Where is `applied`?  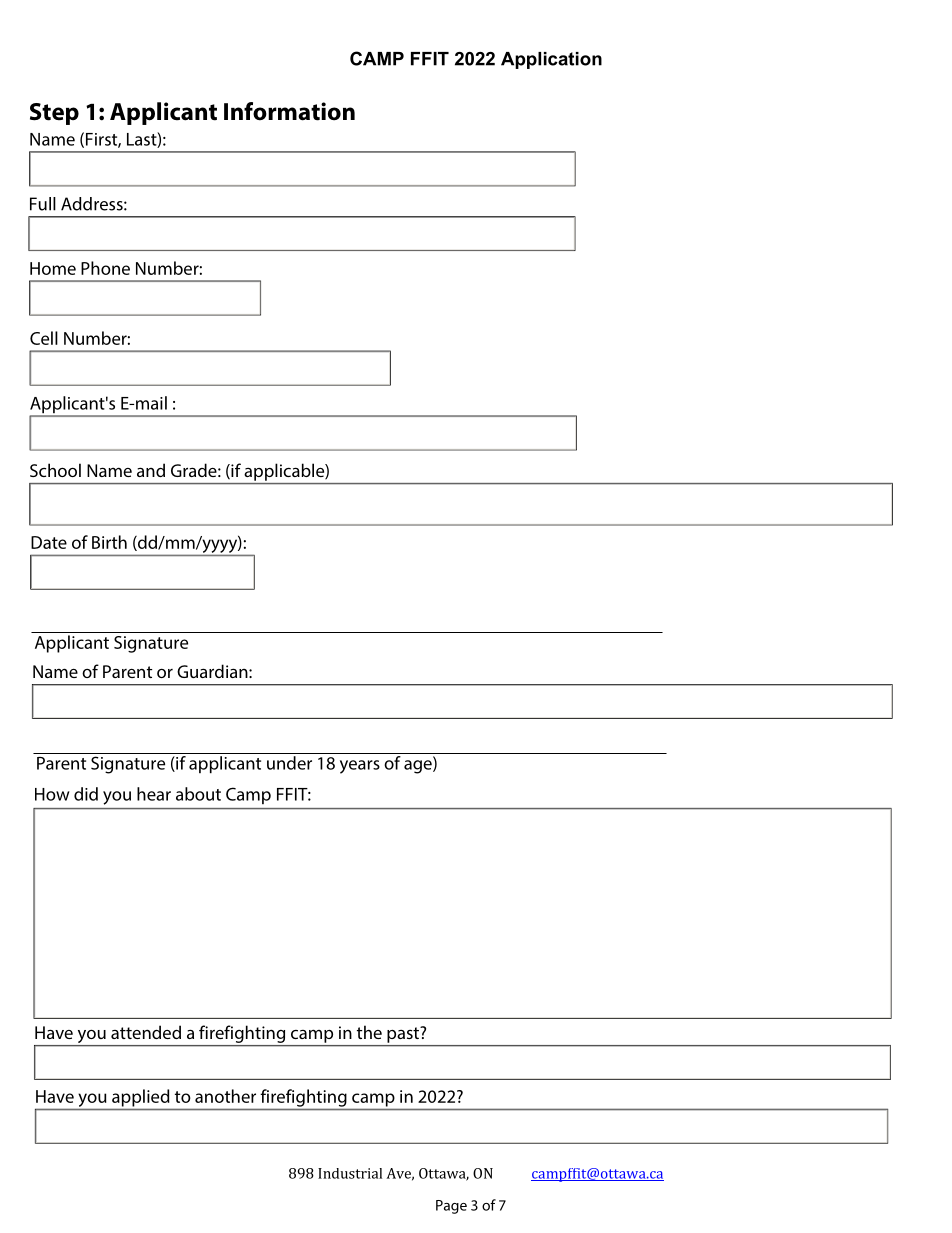
applied is located at coordinates (140, 1098).
